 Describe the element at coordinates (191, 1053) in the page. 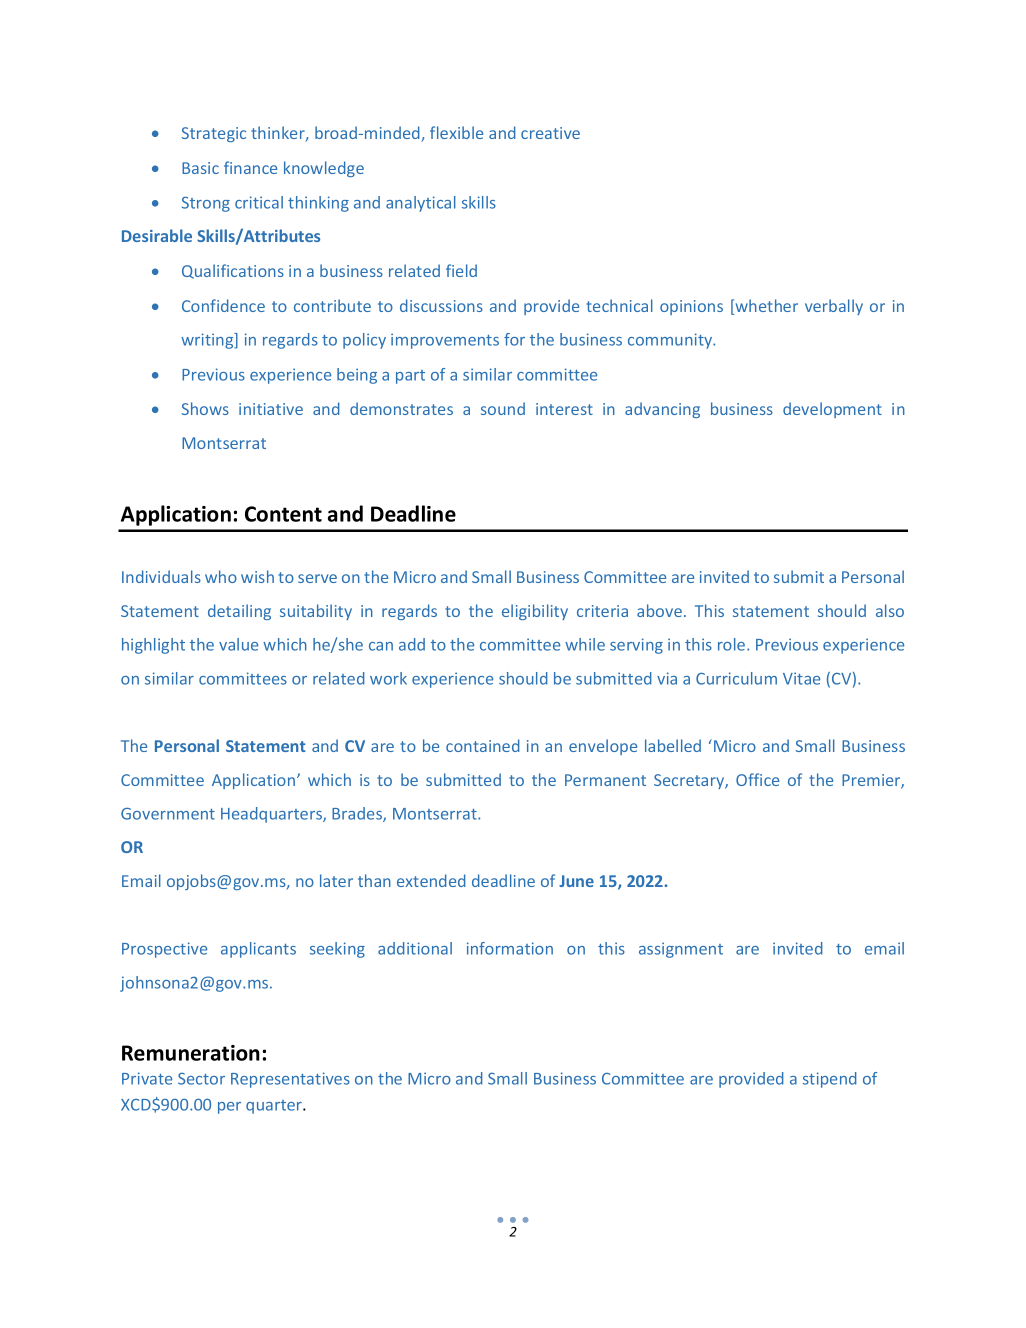

I see `Remuneration` at that location.
